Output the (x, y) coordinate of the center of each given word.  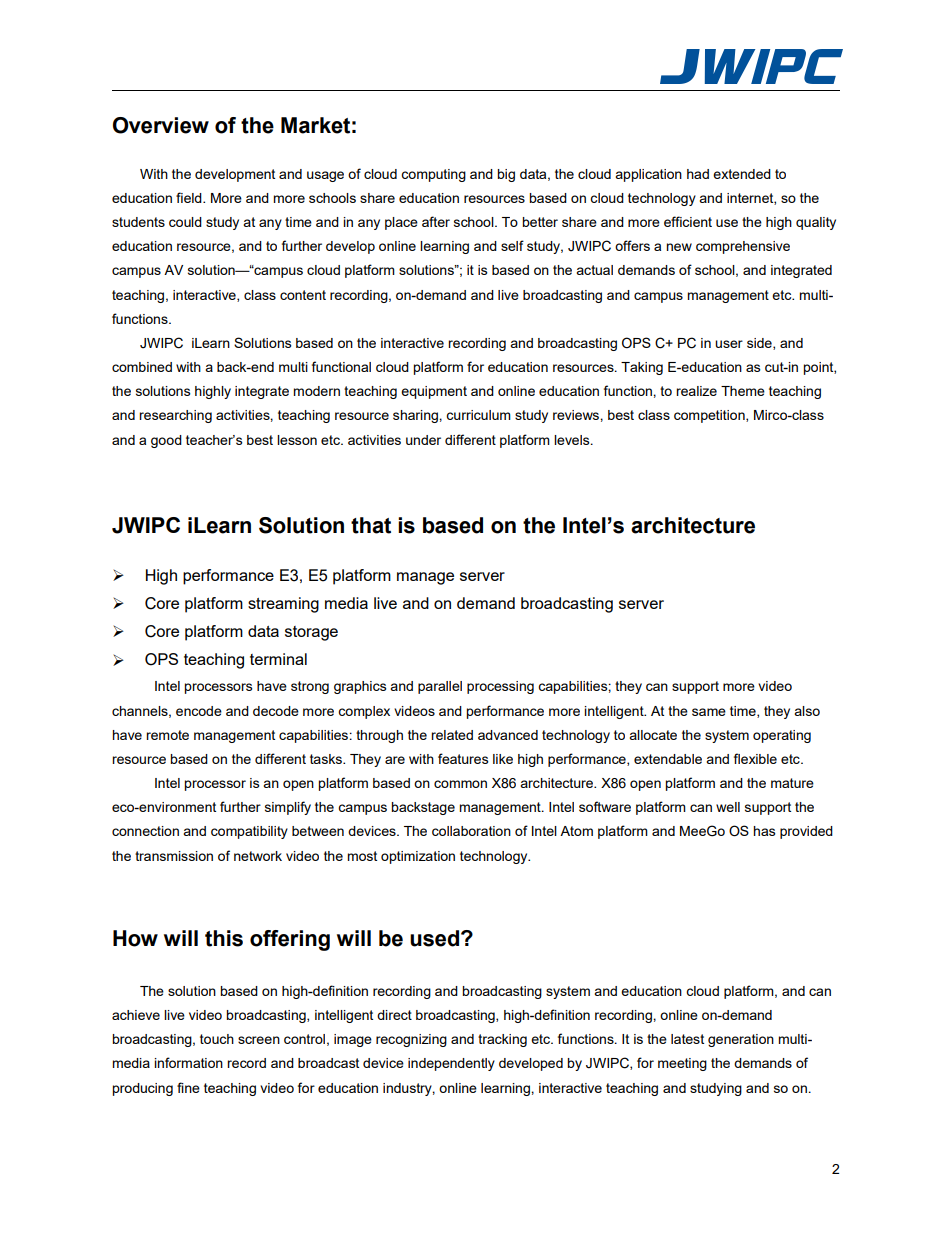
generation (741, 1040)
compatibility (249, 832)
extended (742, 174)
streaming (283, 605)
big (506, 175)
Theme (743, 391)
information (188, 1062)
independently (451, 1064)
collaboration (471, 831)
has (764, 831)
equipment (434, 392)
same (709, 712)
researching (175, 416)
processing (500, 687)
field (190, 197)
